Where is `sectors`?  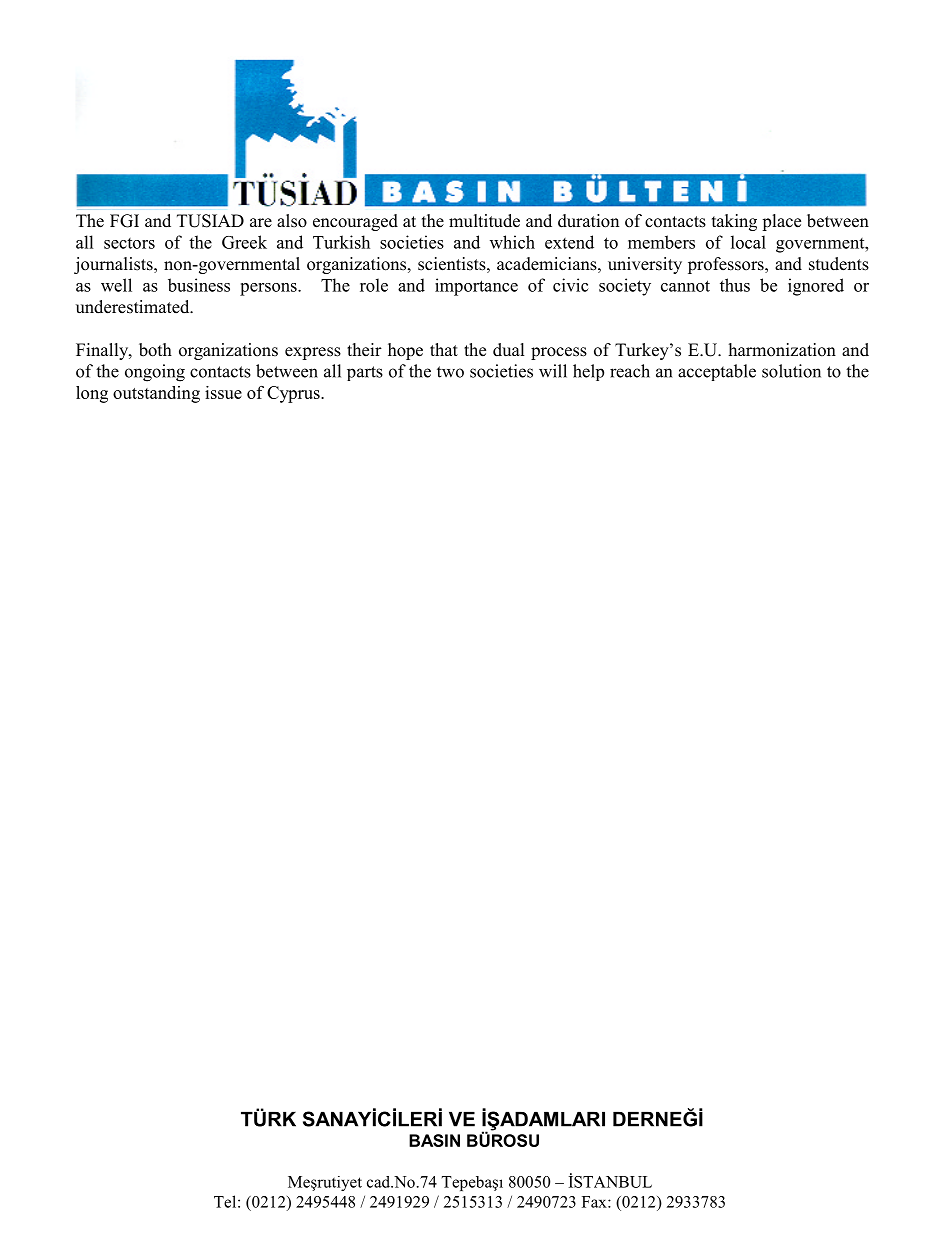
sectors is located at coordinates (129, 243).
